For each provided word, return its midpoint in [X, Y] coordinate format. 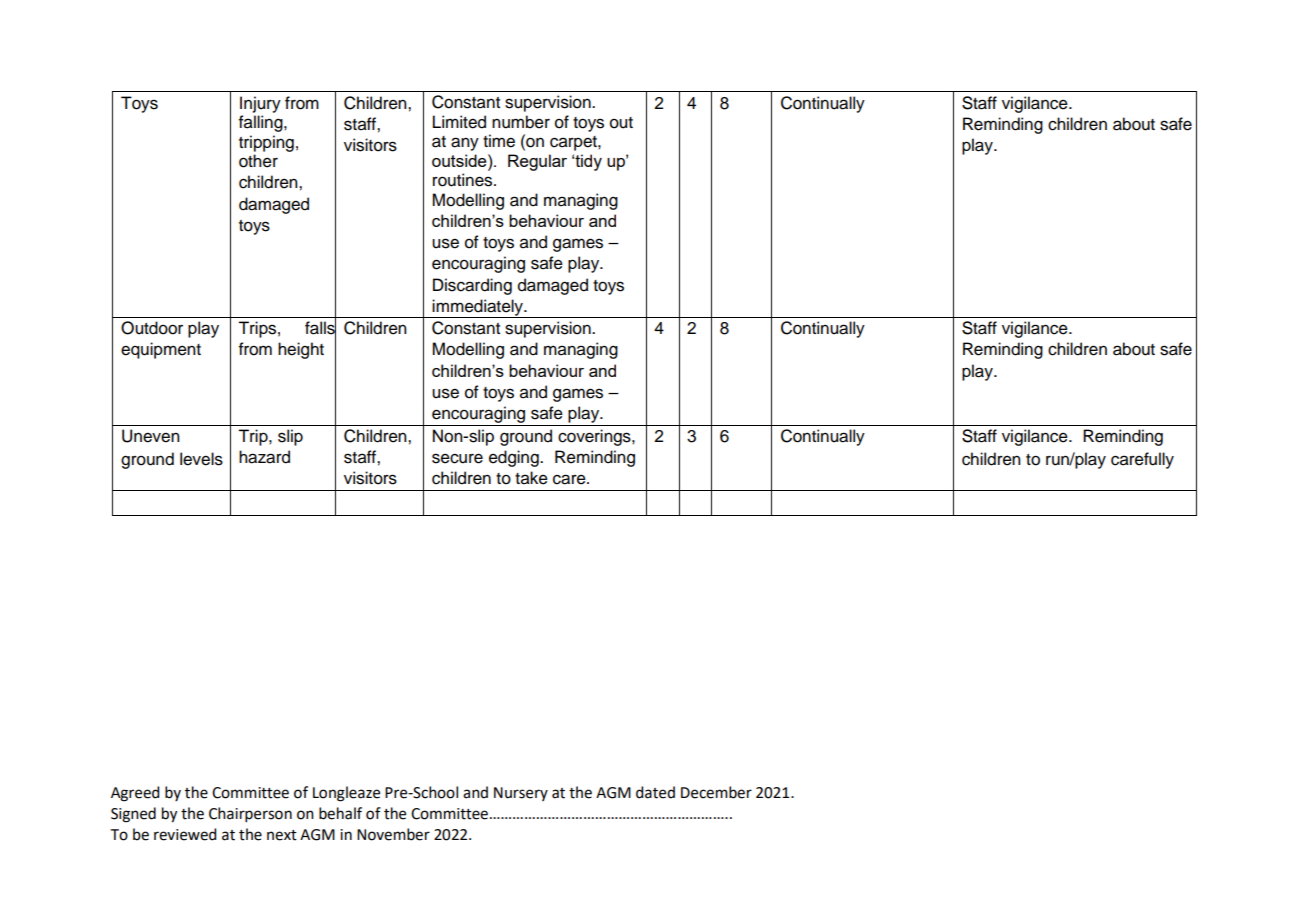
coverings [595, 437]
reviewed [185, 834]
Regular [537, 162]
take [531, 478]
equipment [161, 350]
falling [262, 123]
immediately [478, 308]
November [393, 834]
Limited [459, 122]
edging [515, 458]
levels [201, 459]
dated [655, 792]
